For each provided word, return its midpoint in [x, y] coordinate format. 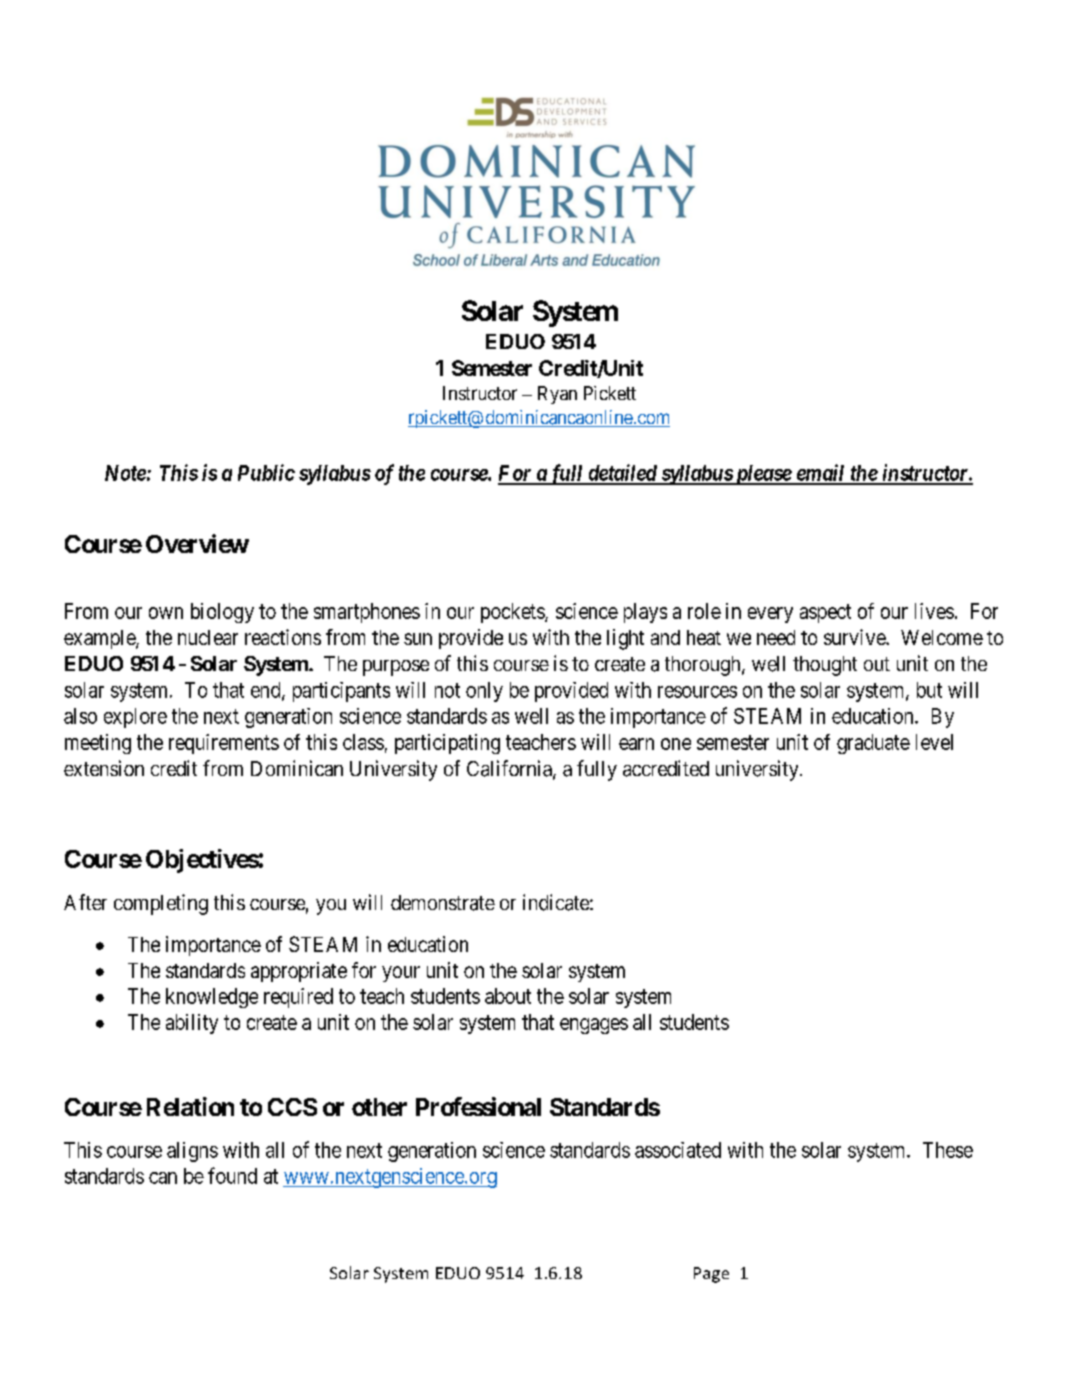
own [166, 613]
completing [161, 904]
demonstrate [443, 903]
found [232, 1175]
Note [125, 473]
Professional [478, 1106]
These [948, 1150]
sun [418, 639]
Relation [190, 1106]
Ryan [557, 395]
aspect [825, 613]
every [770, 615]
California [510, 769]
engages [594, 1026]
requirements [224, 744]
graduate [873, 744]
